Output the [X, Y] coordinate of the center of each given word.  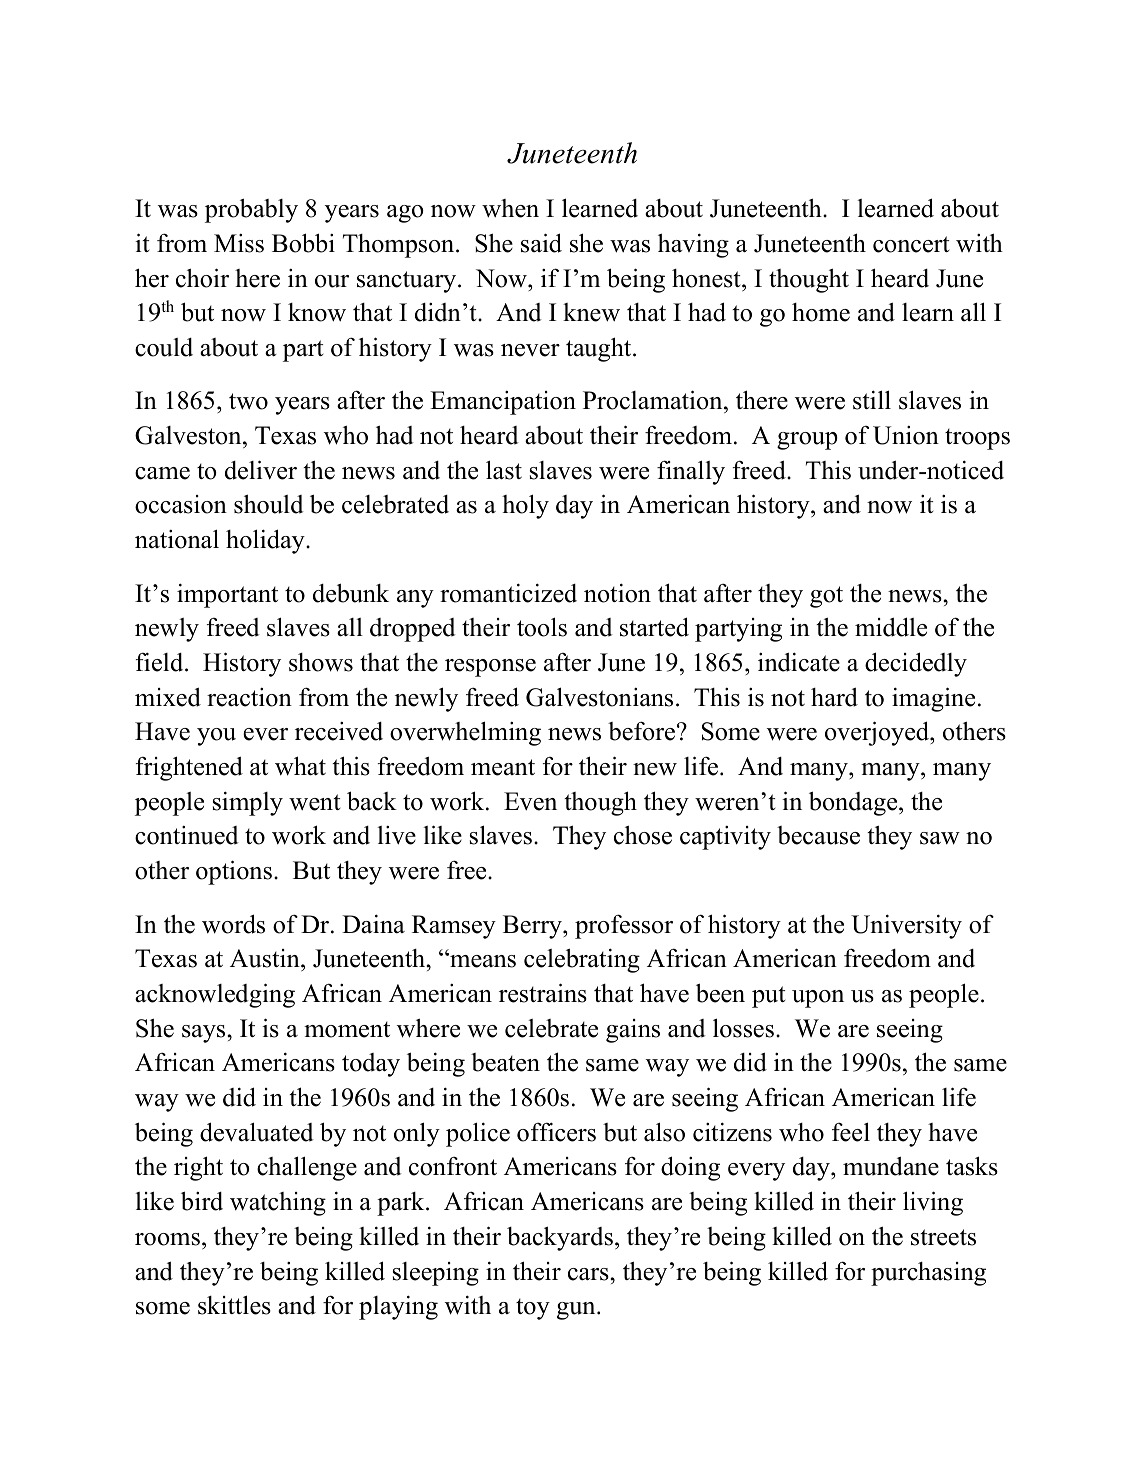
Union [906, 435]
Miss [239, 243]
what [300, 766]
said [541, 243]
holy [525, 506]
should [269, 504]
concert [911, 244]
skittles [234, 1305]
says [205, 1034]
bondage [854, 803]
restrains [543, 993]
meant [503, 767]
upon [818, 999]
